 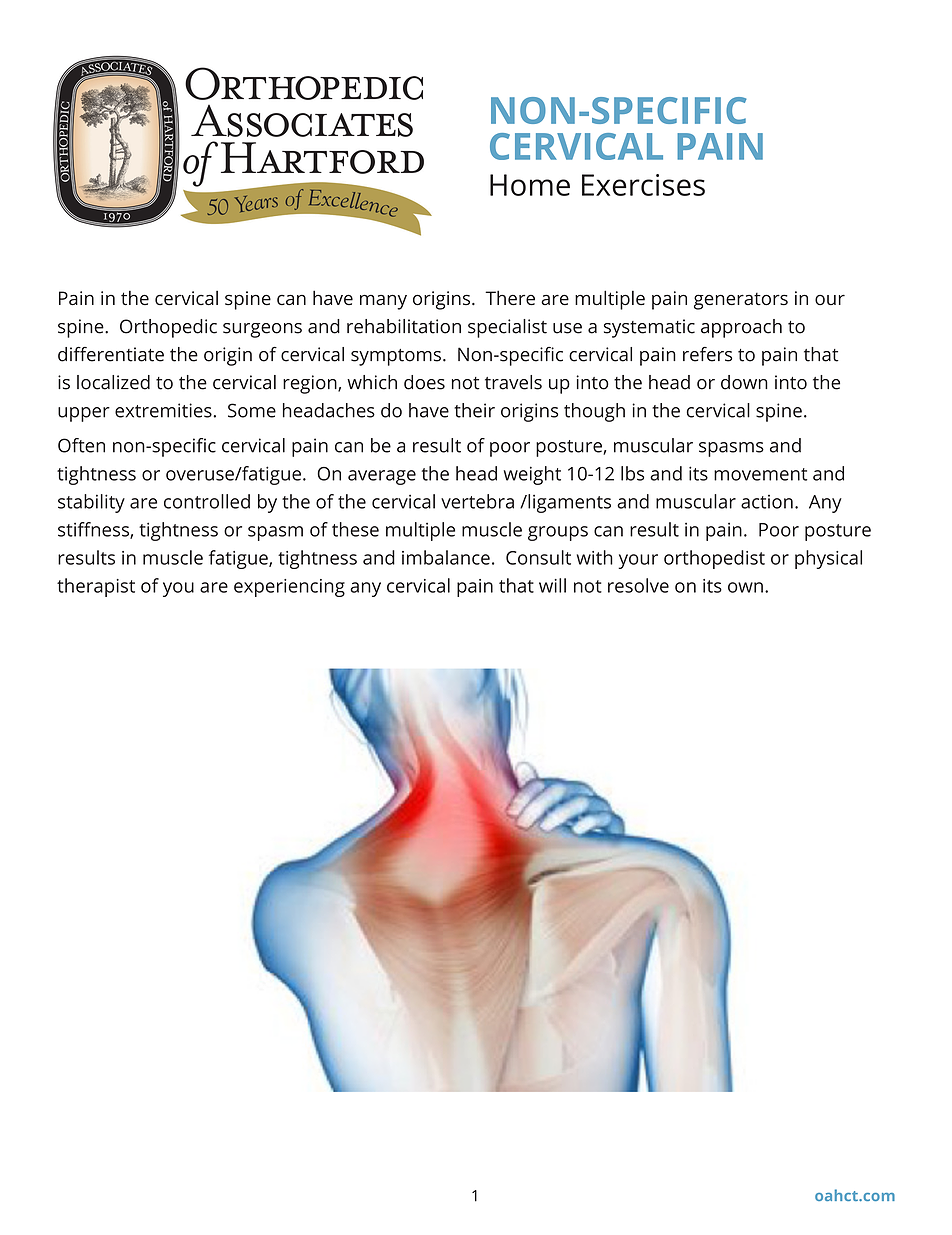 I want to click on therapist, so click(x=96, y=587).
